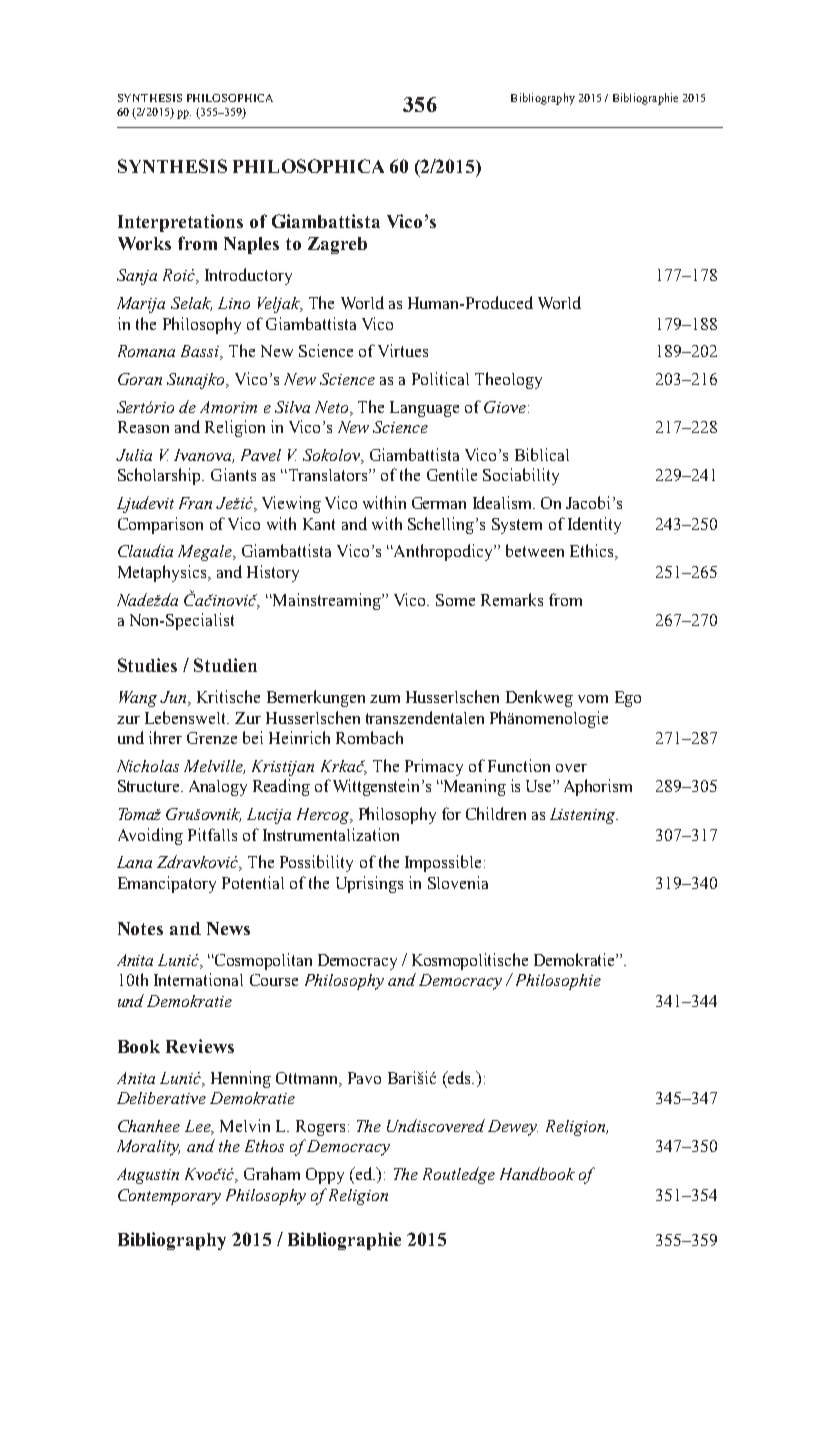 The width and height of the screenshot is (840, 1437). Describe the element at coordinates (369, 884) in the screenshot. I see `Uprisings` at that location.
